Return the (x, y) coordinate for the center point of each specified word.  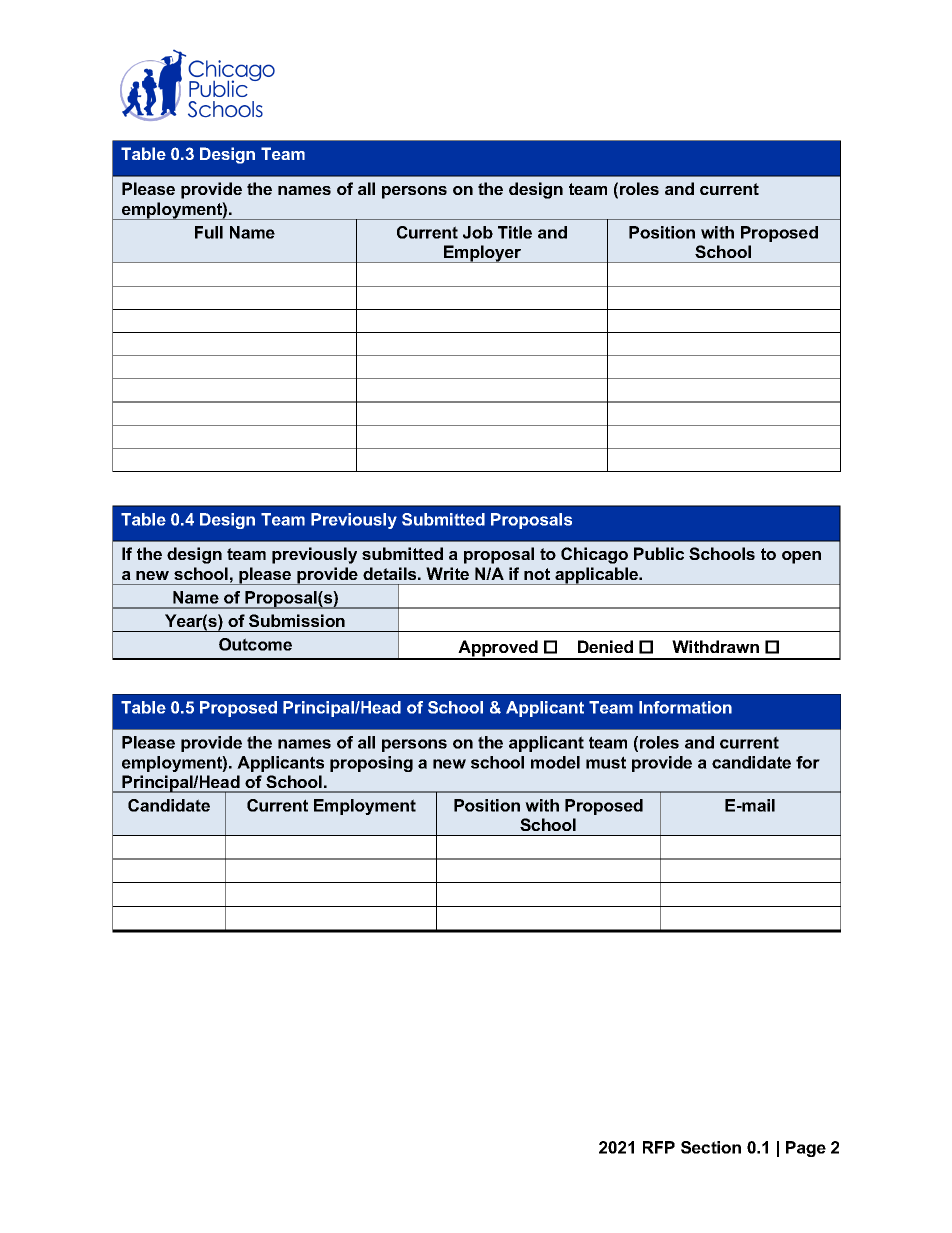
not (537, 574)
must (606, 762)
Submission (297, 620)
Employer (483, 254)
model (555, 762)
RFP (659, 1147)
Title (515, 232)
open (801, 557)
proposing (371, 764)
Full (209, 232)
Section (711, 1147)
